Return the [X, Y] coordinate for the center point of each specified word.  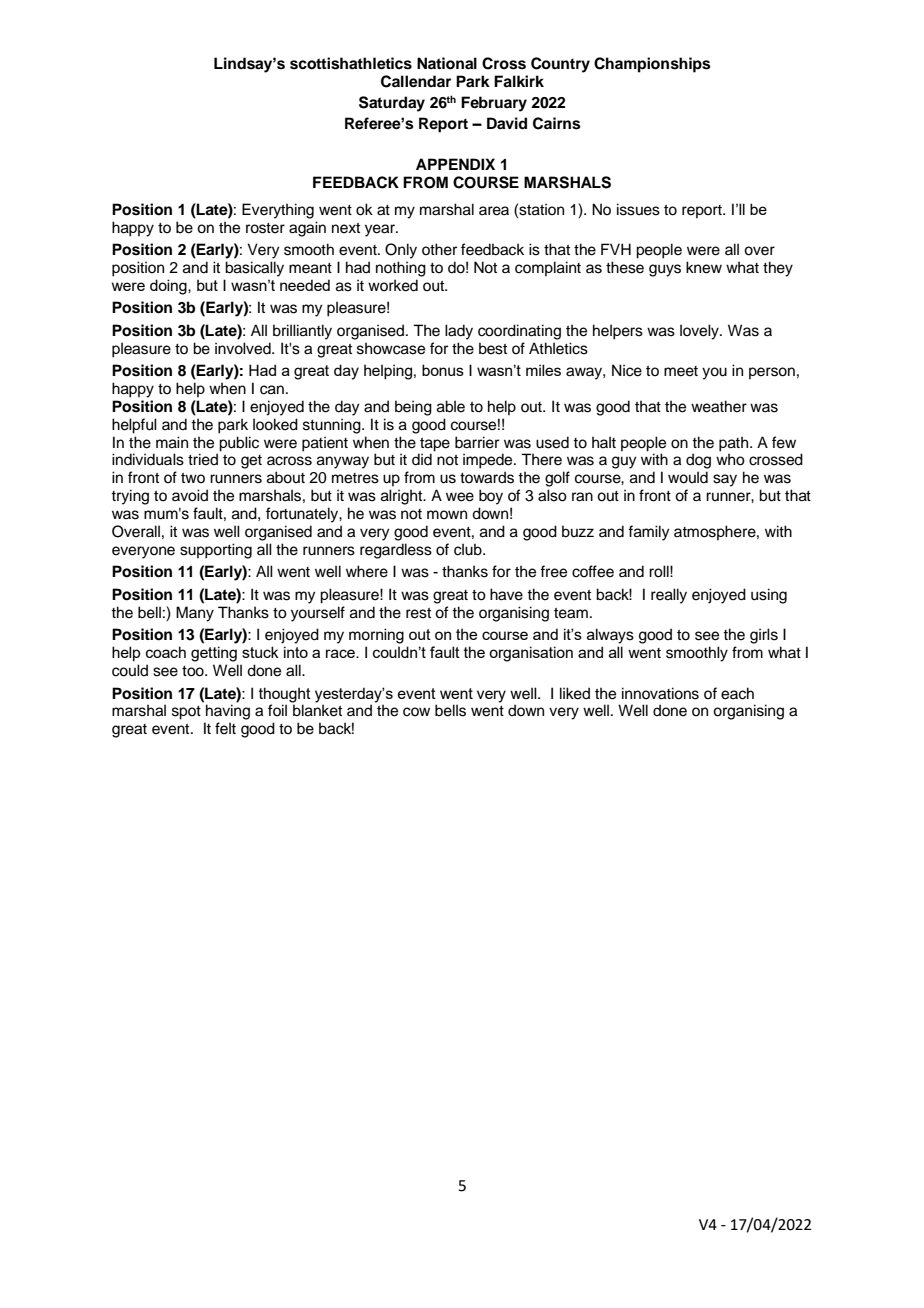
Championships [652, 65]
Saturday [392, 104]
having [228, 712]
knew [704, 267]
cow [416, 712]
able [451, 406]
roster [265, 228]
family [649, 533]
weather [719, 406]
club [469, 549]
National [447, 63]
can [272, 390]
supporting [216, 551]
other [439, 249]
